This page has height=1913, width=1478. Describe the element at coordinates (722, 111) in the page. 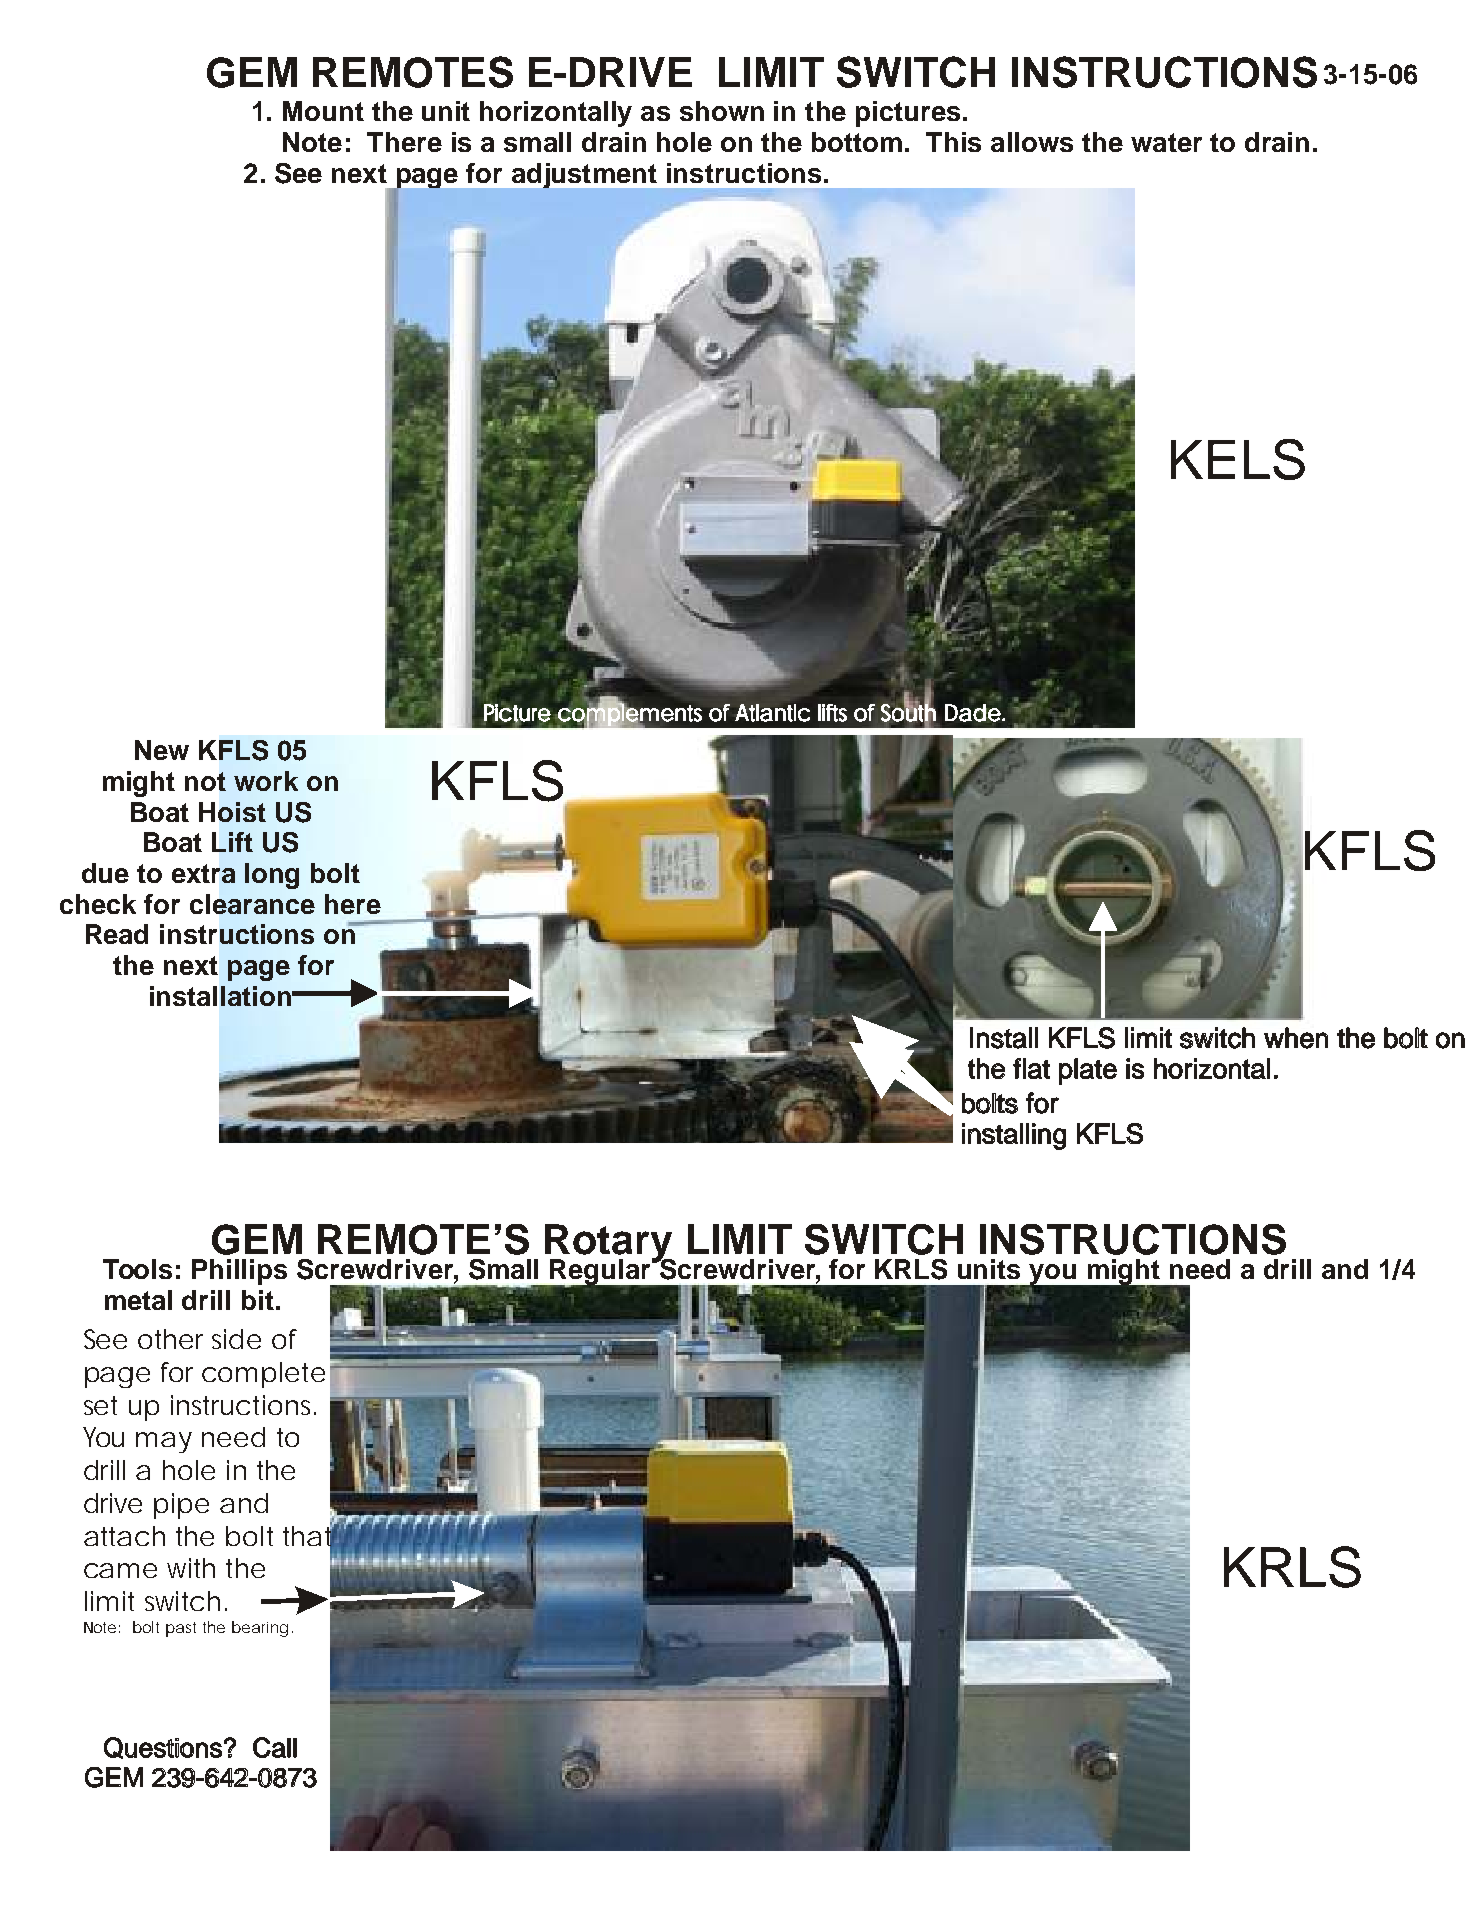

I see `shown` at that location.
